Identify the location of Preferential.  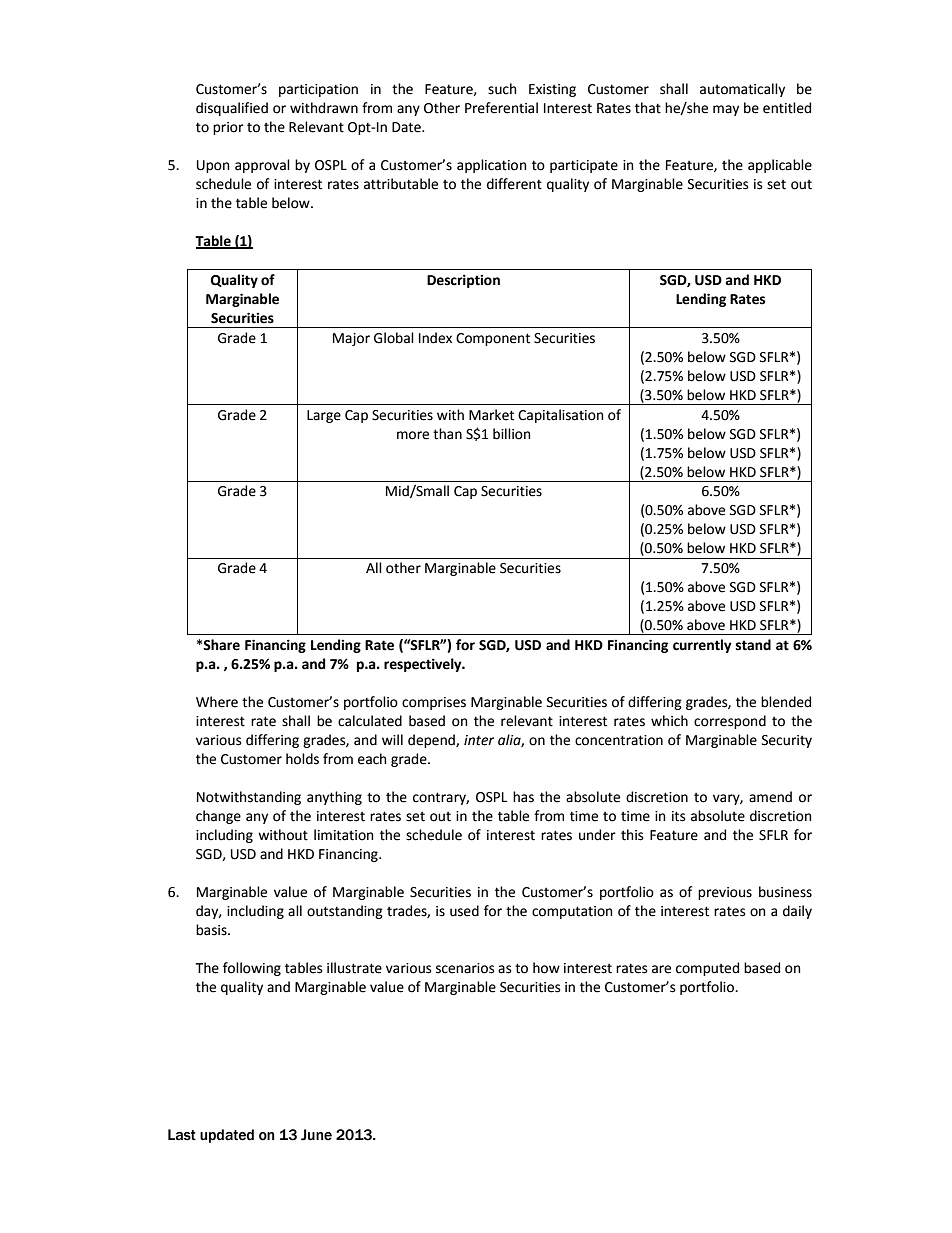
(501, 108).
